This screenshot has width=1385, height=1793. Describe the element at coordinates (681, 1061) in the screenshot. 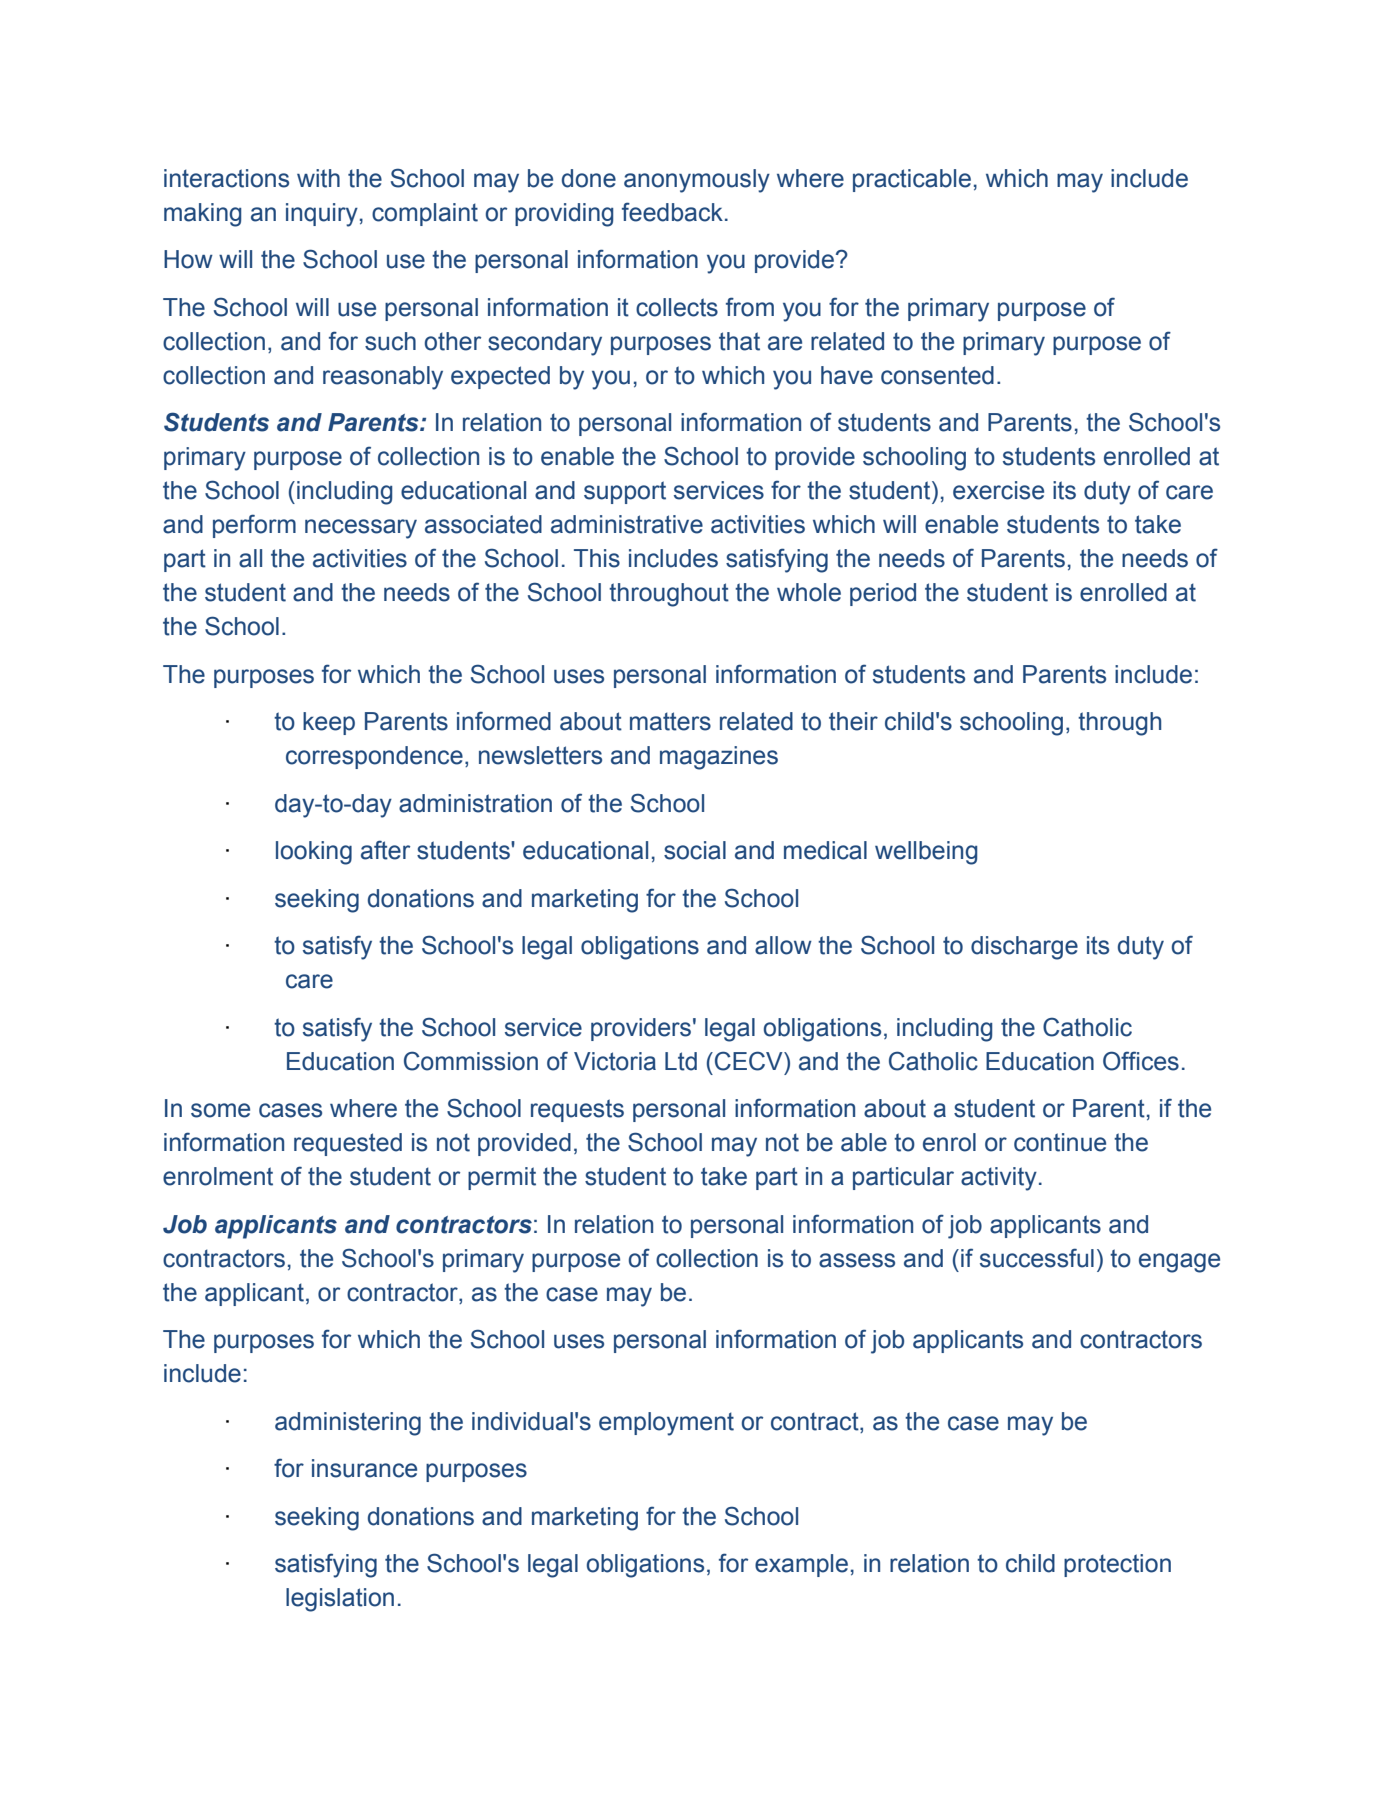

I see `Ltd` at that location.
